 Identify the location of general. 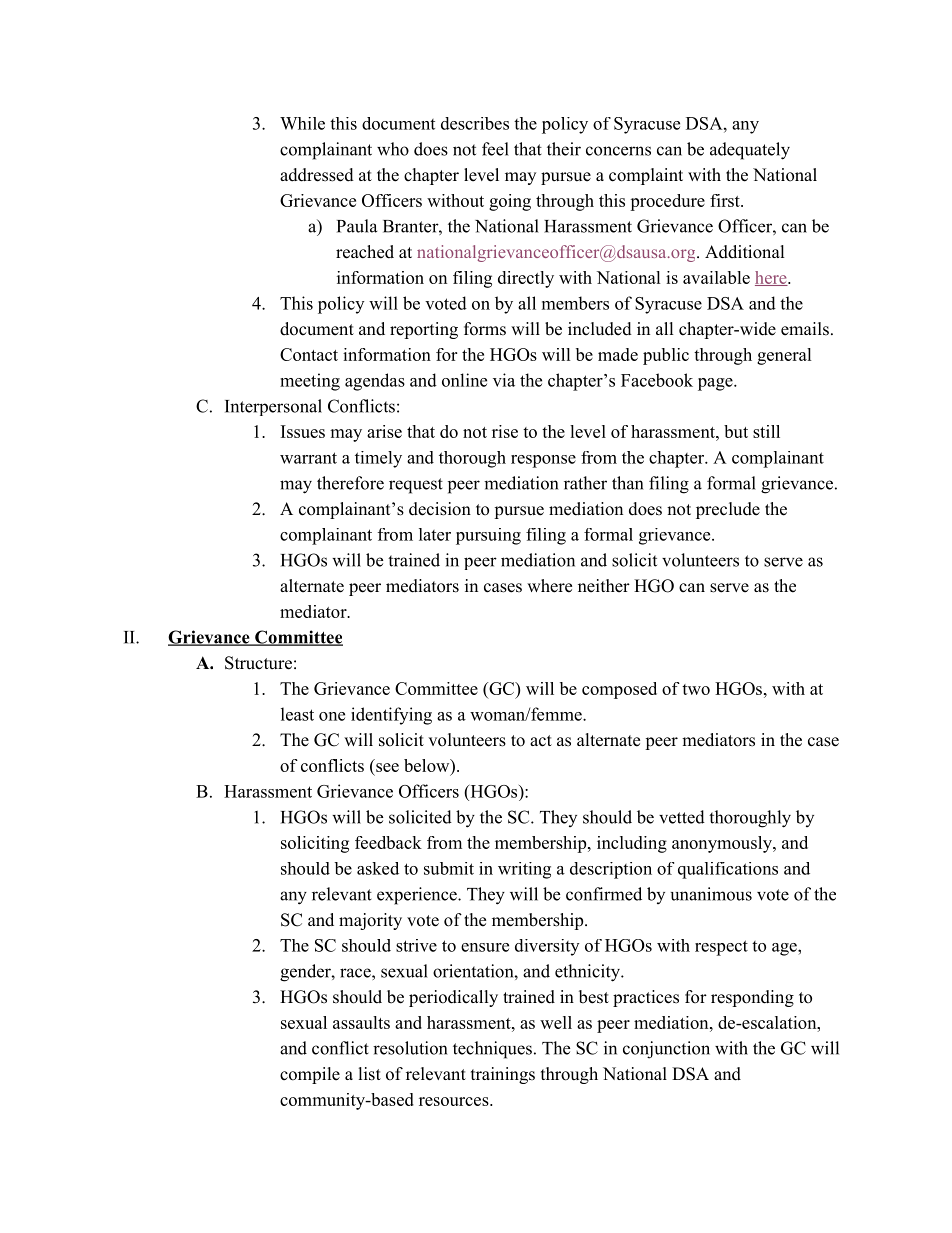
(784, 356).
